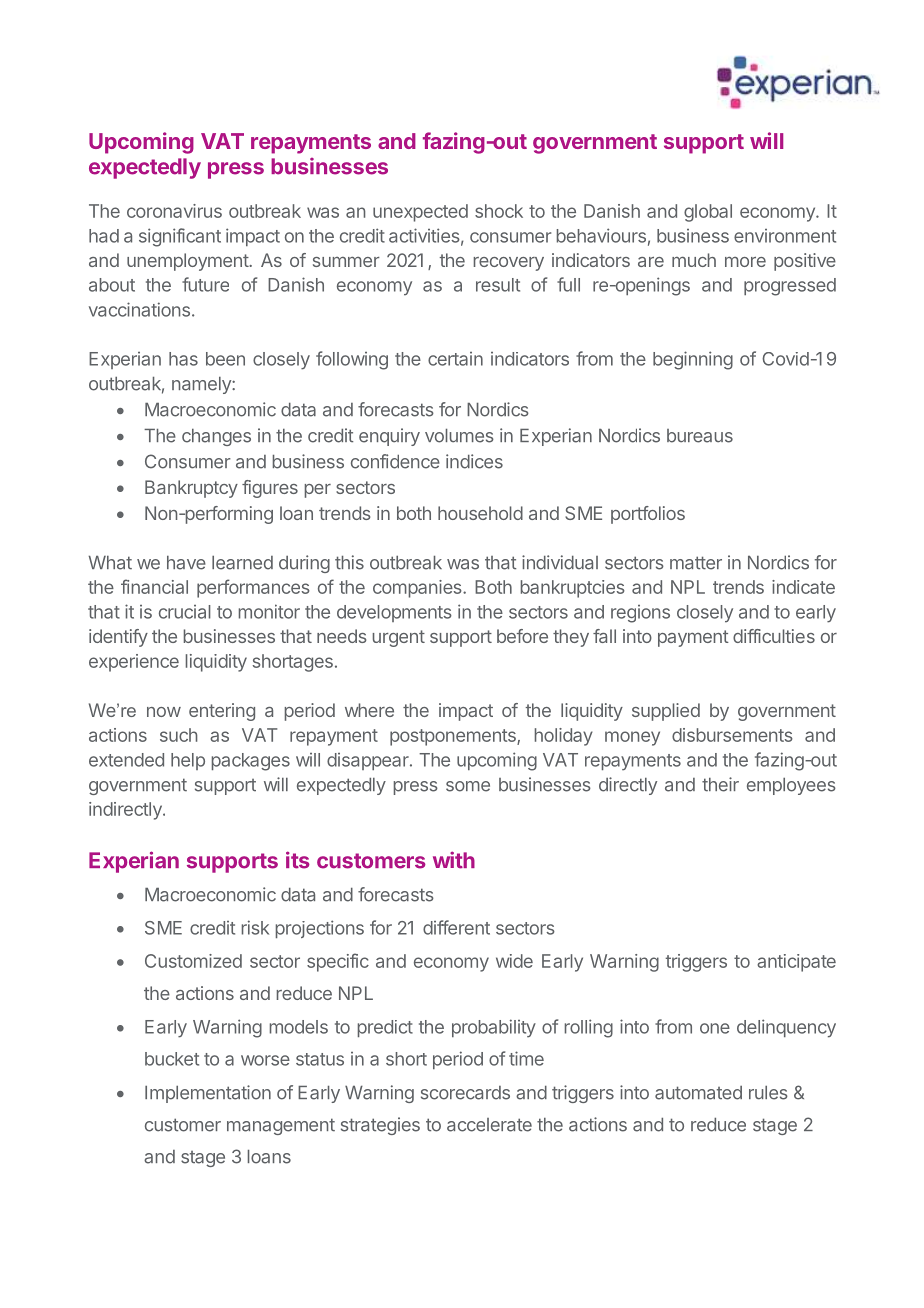  What do you see at coordinates (134, 663) in the page?
I see `experience` at bounding box center [134, 663].
